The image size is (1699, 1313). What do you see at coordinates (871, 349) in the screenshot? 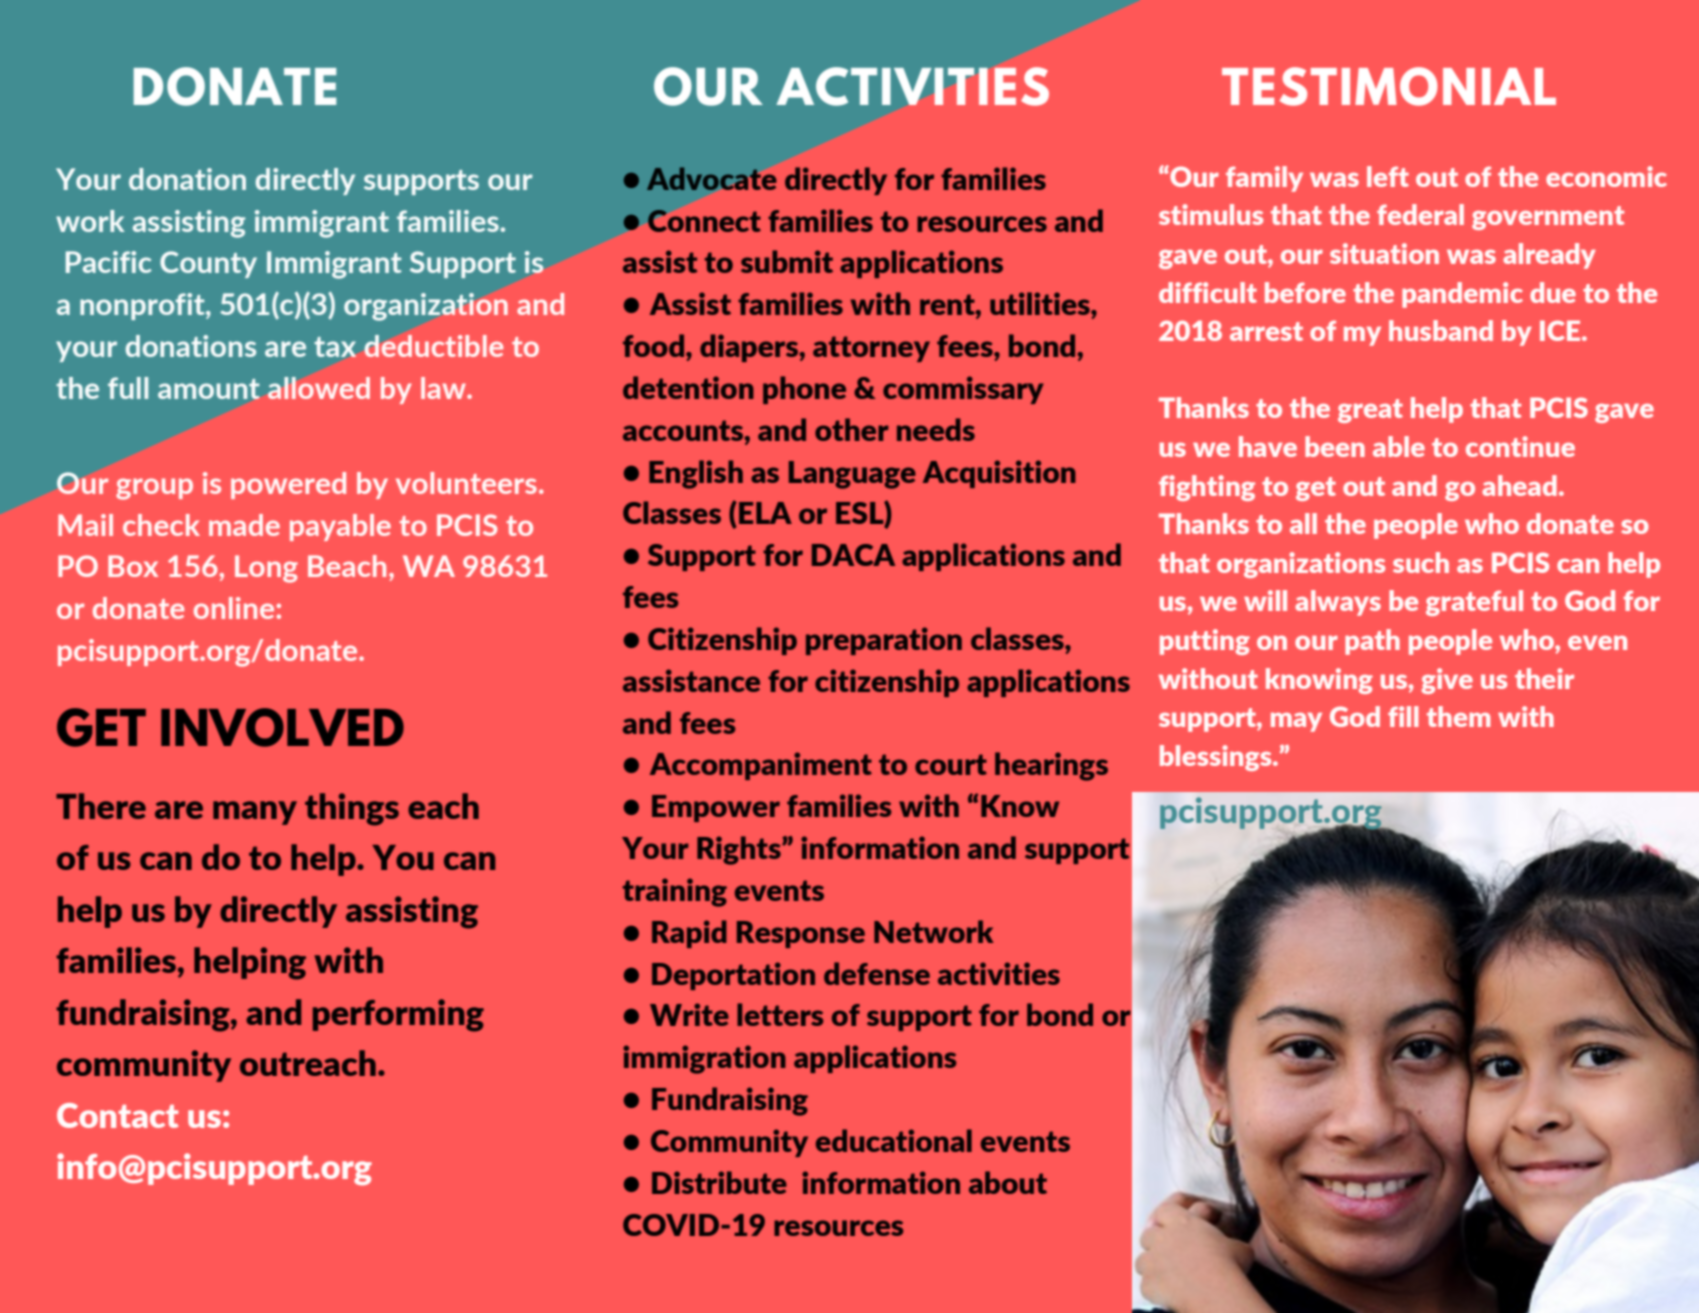
I see `attorney` at bounding box center [871, 349].
